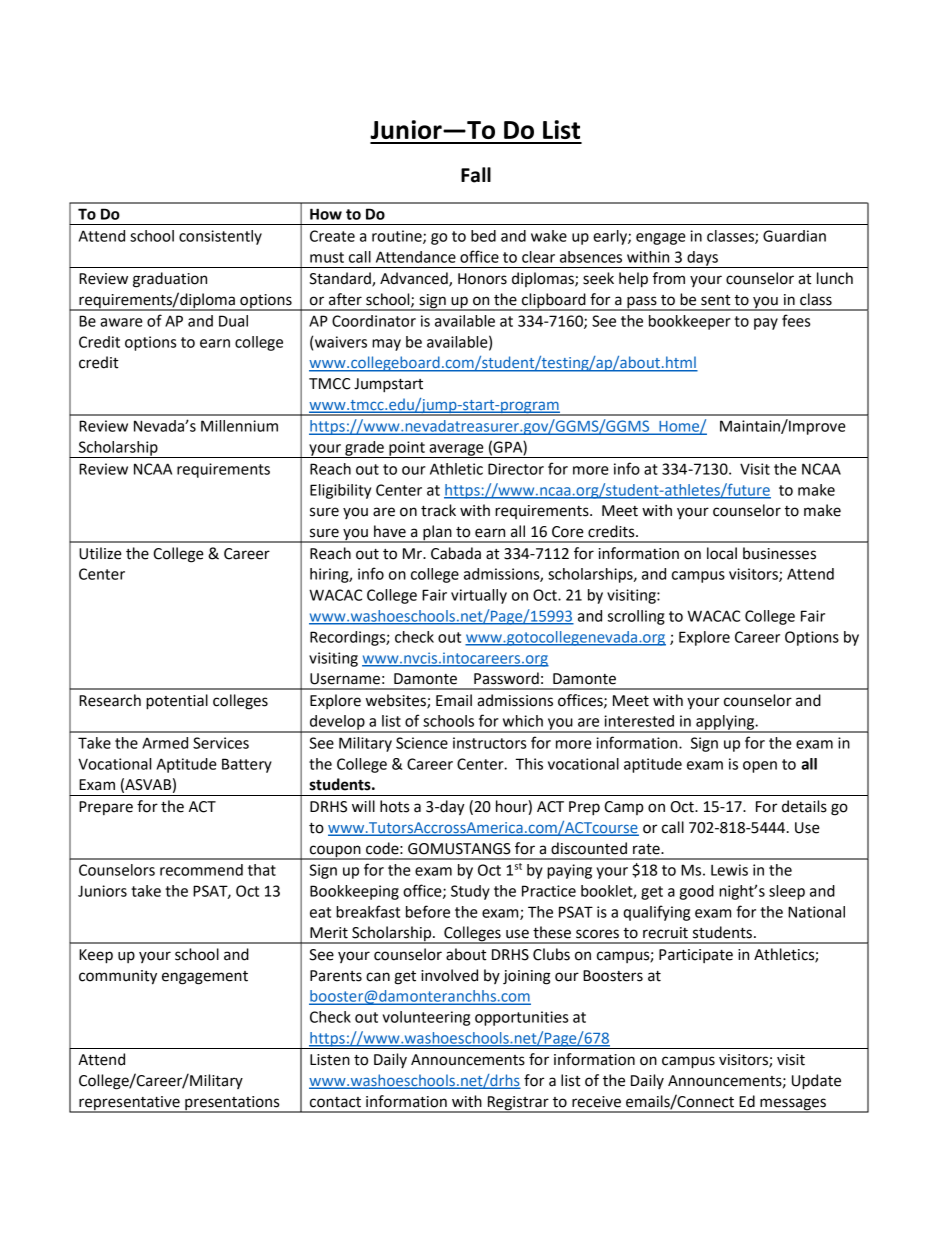 The image size is (952, 1233). I want to click on This, so click(529, 764).
